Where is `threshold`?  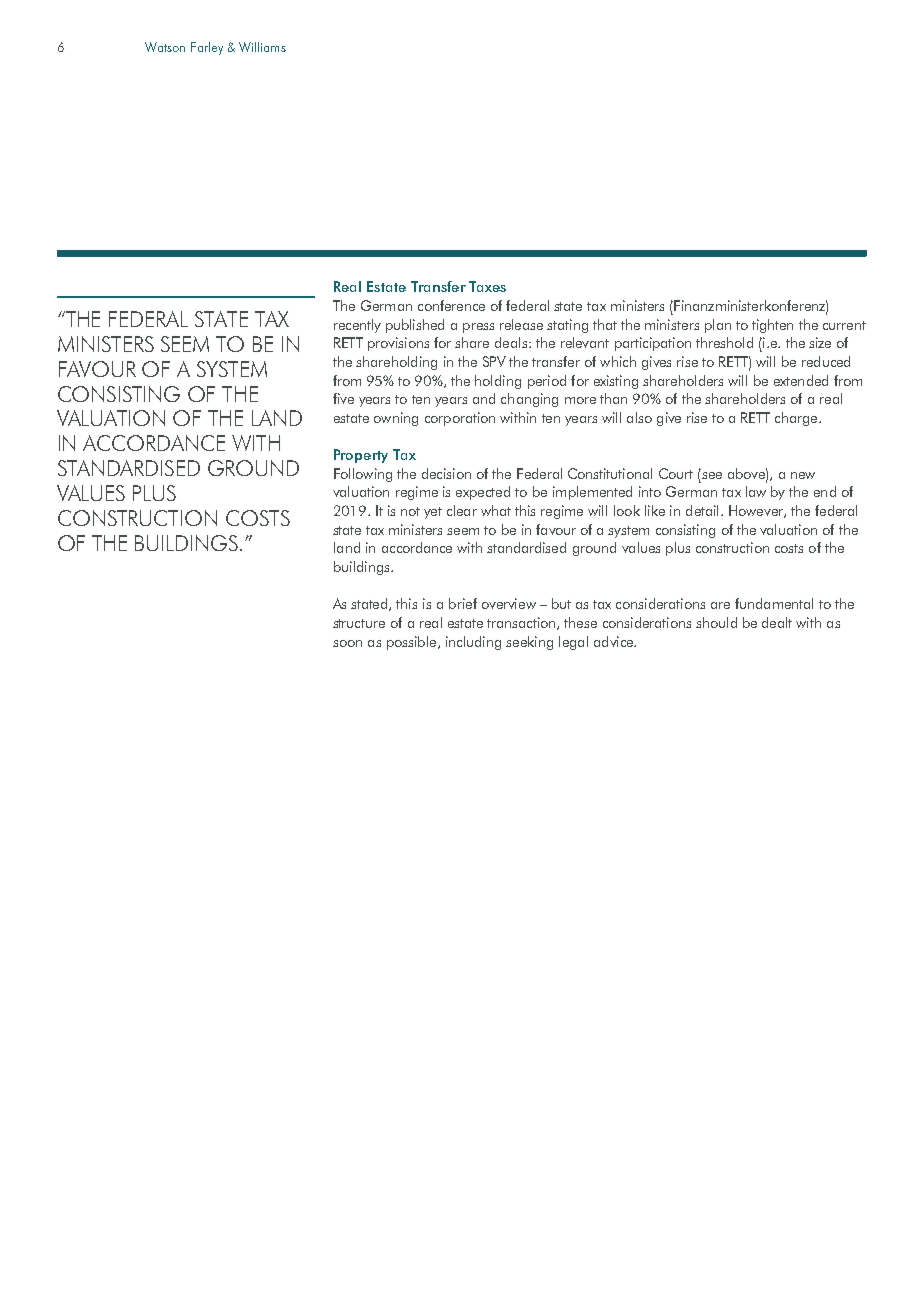 threshold is located at coordinates (724, 342).
